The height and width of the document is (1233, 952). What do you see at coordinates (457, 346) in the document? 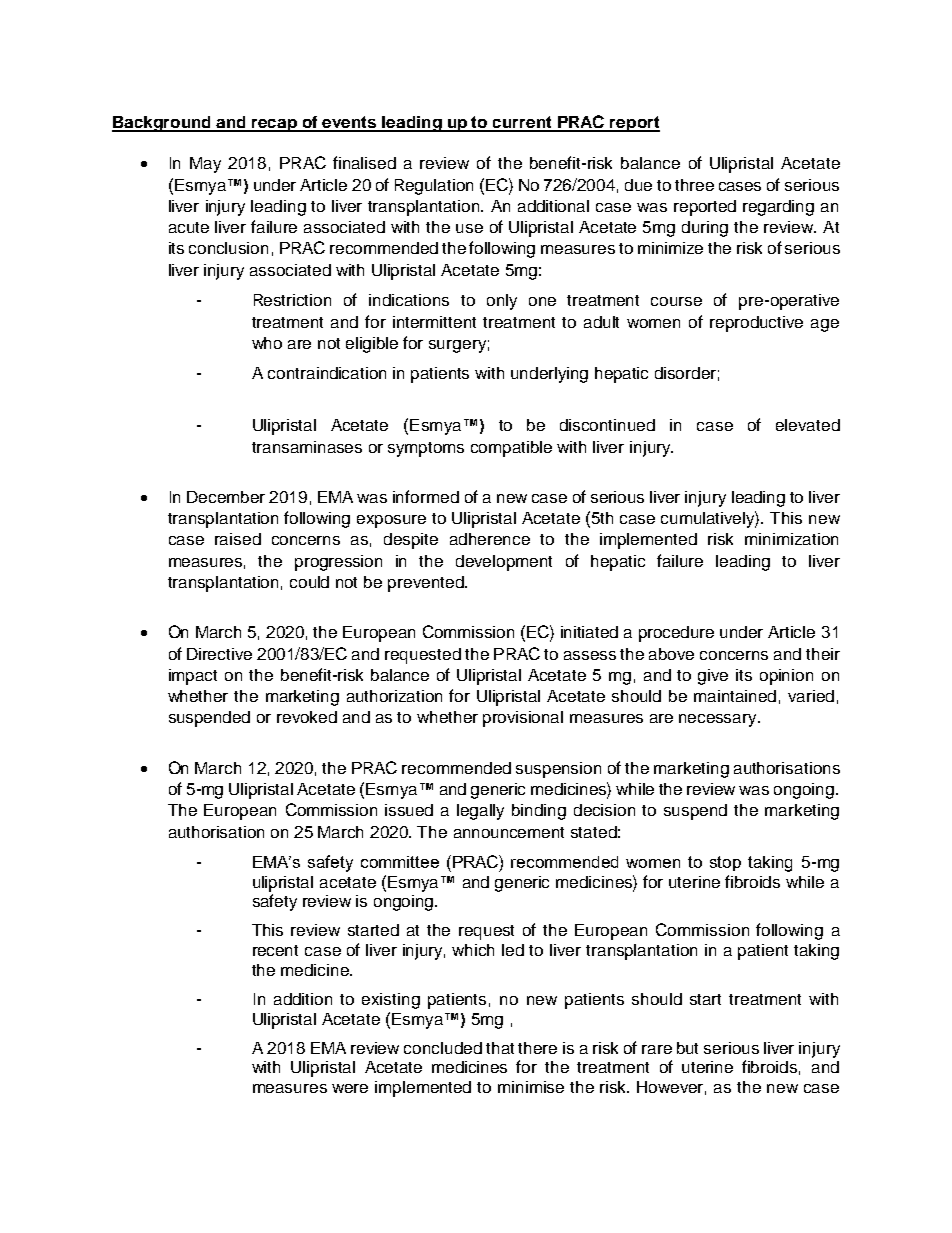
I see `surgery` at bounding box center [457, 346].
